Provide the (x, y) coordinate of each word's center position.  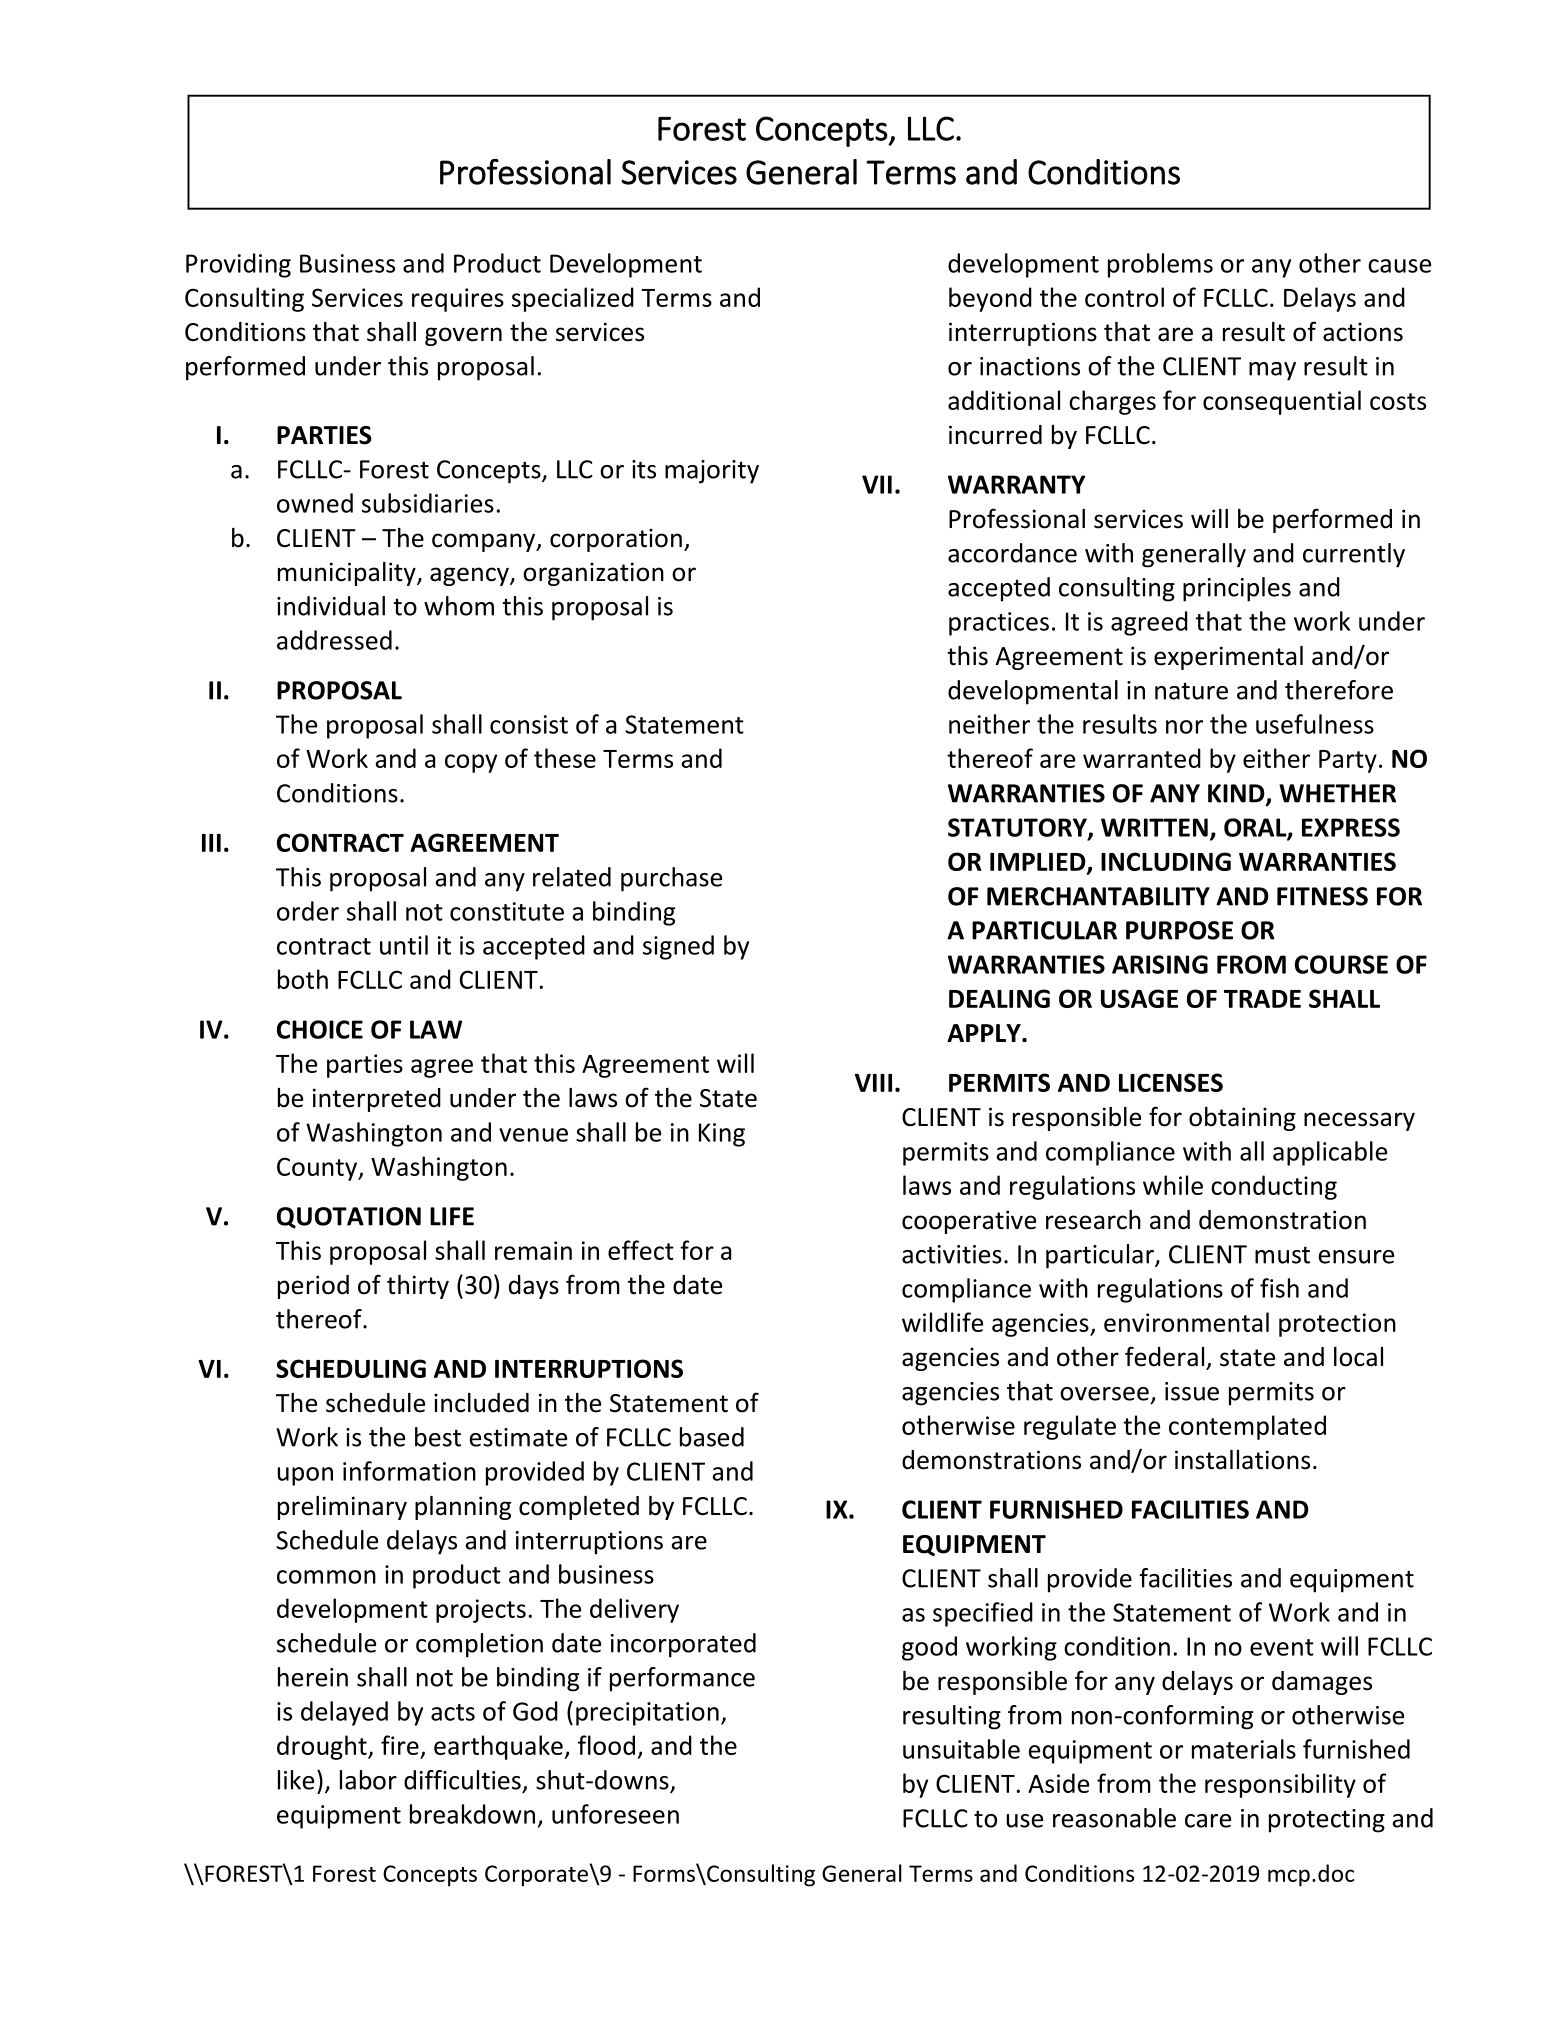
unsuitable (961, 1749)
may (1272, 371)
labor (368, 1780)
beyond (990, 299)
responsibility (1280, 1785)
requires (458, 300)
